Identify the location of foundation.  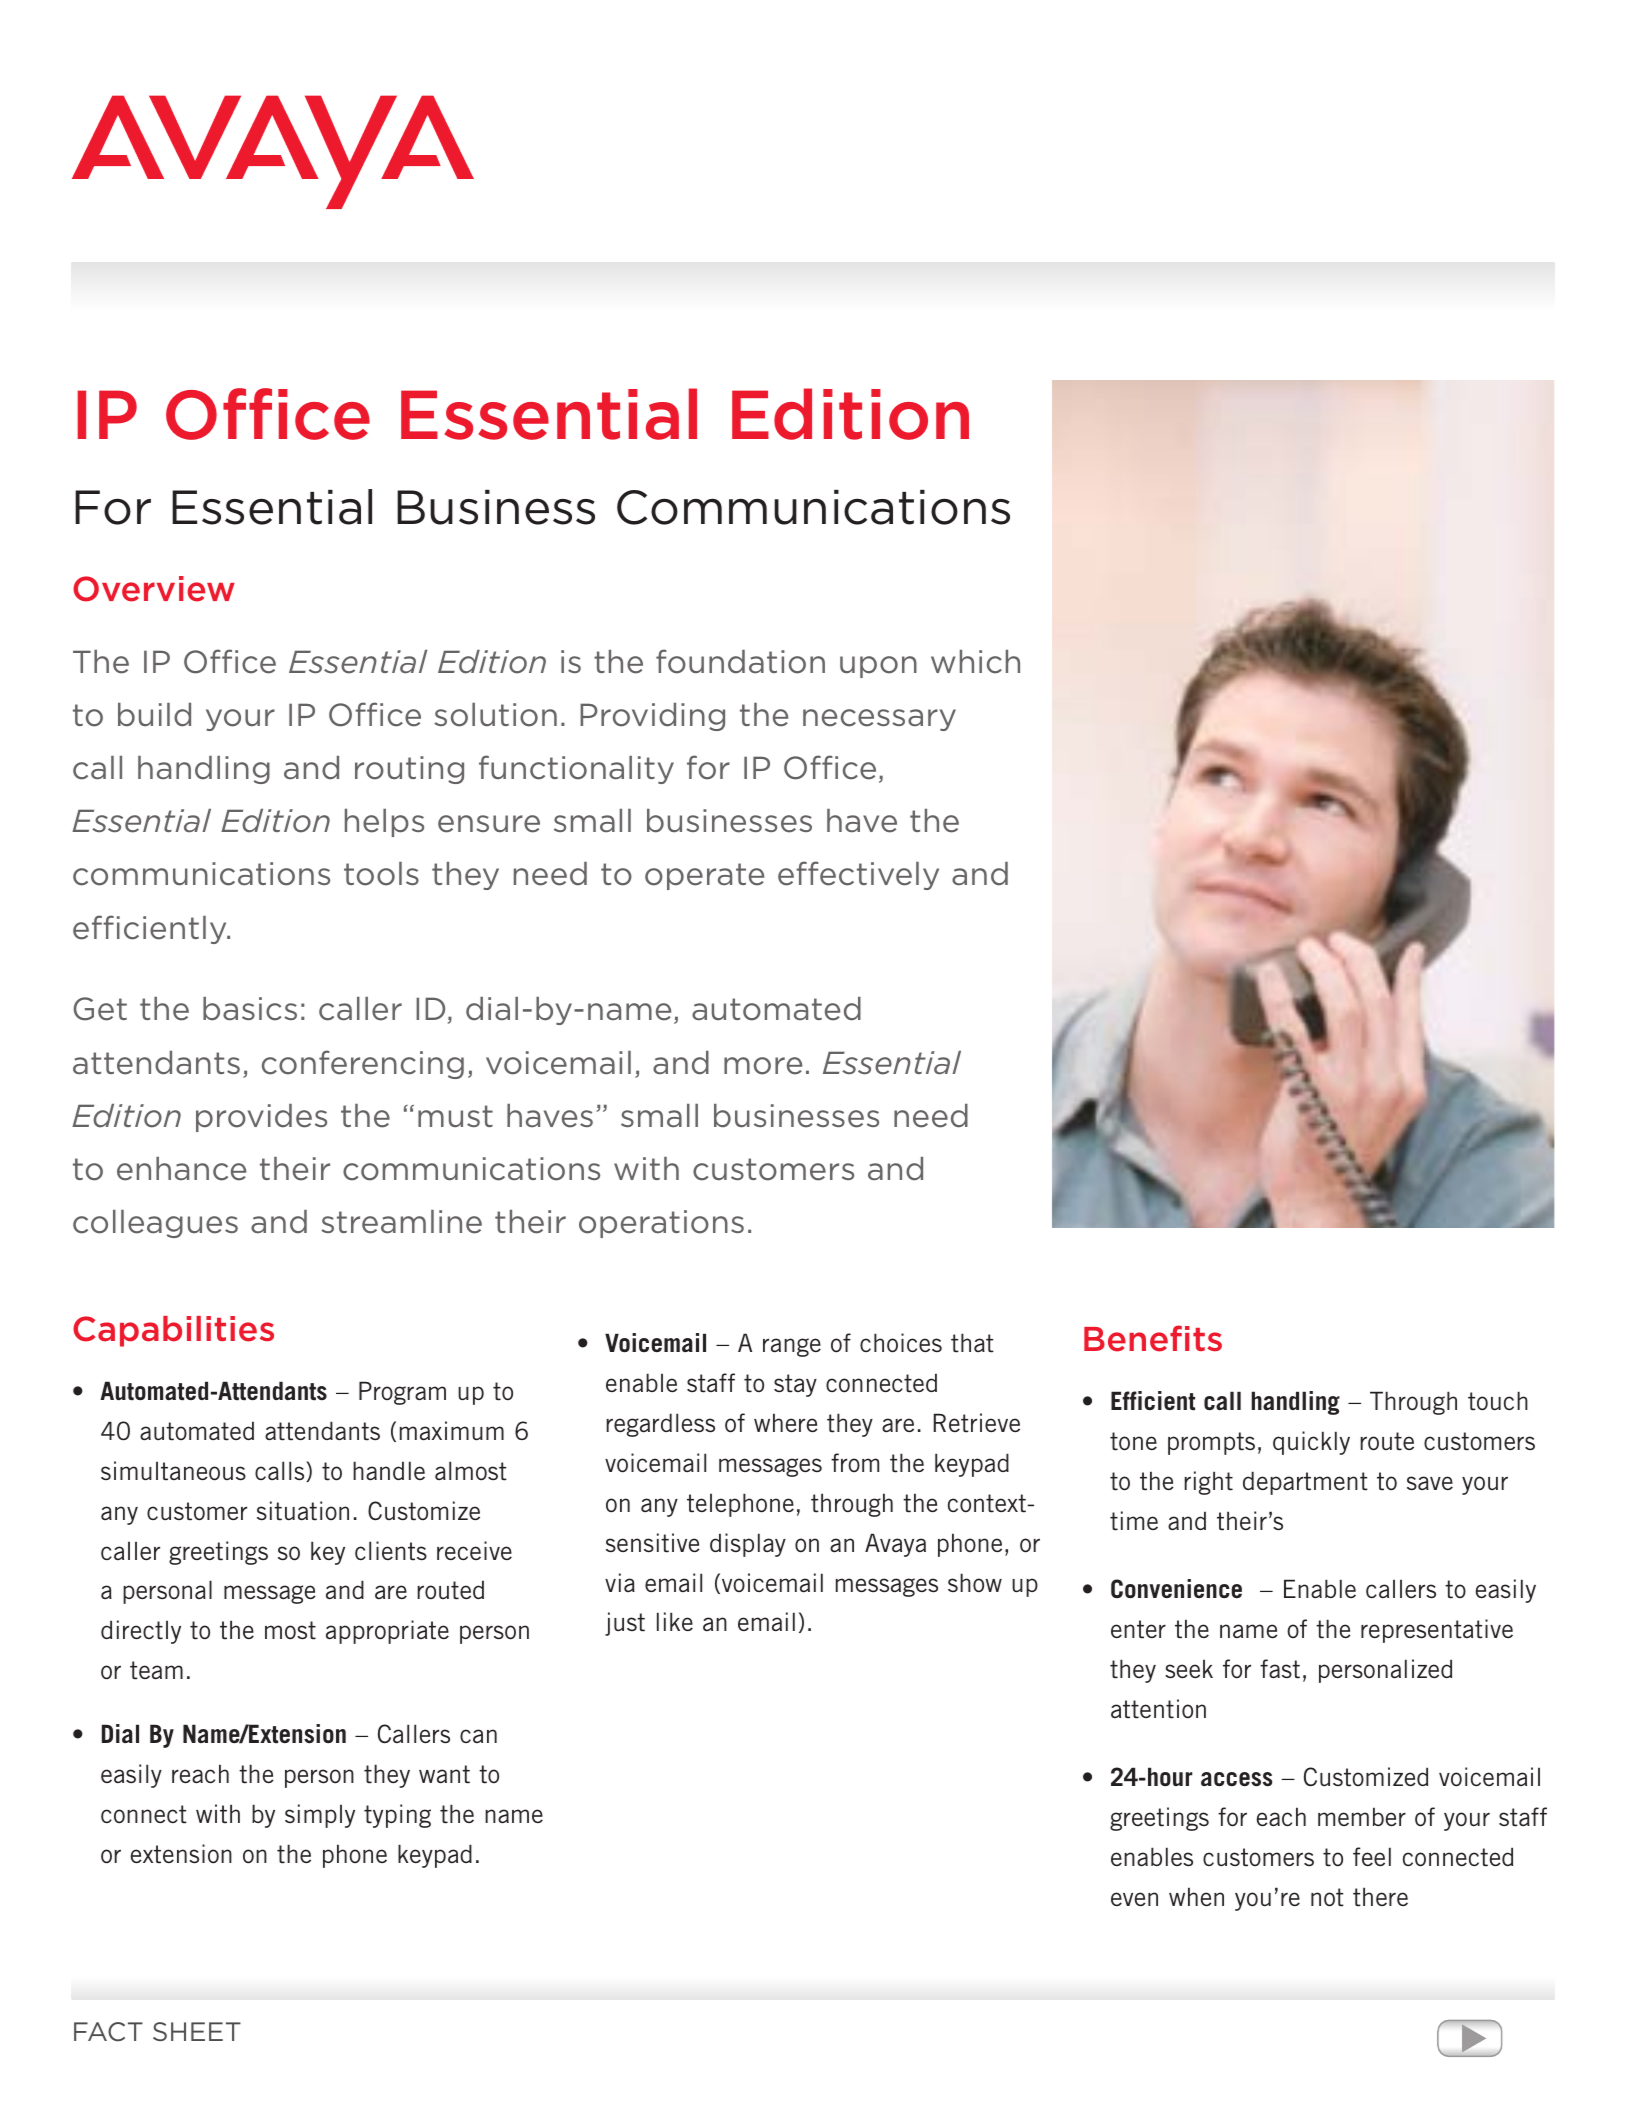
(740, 661).
